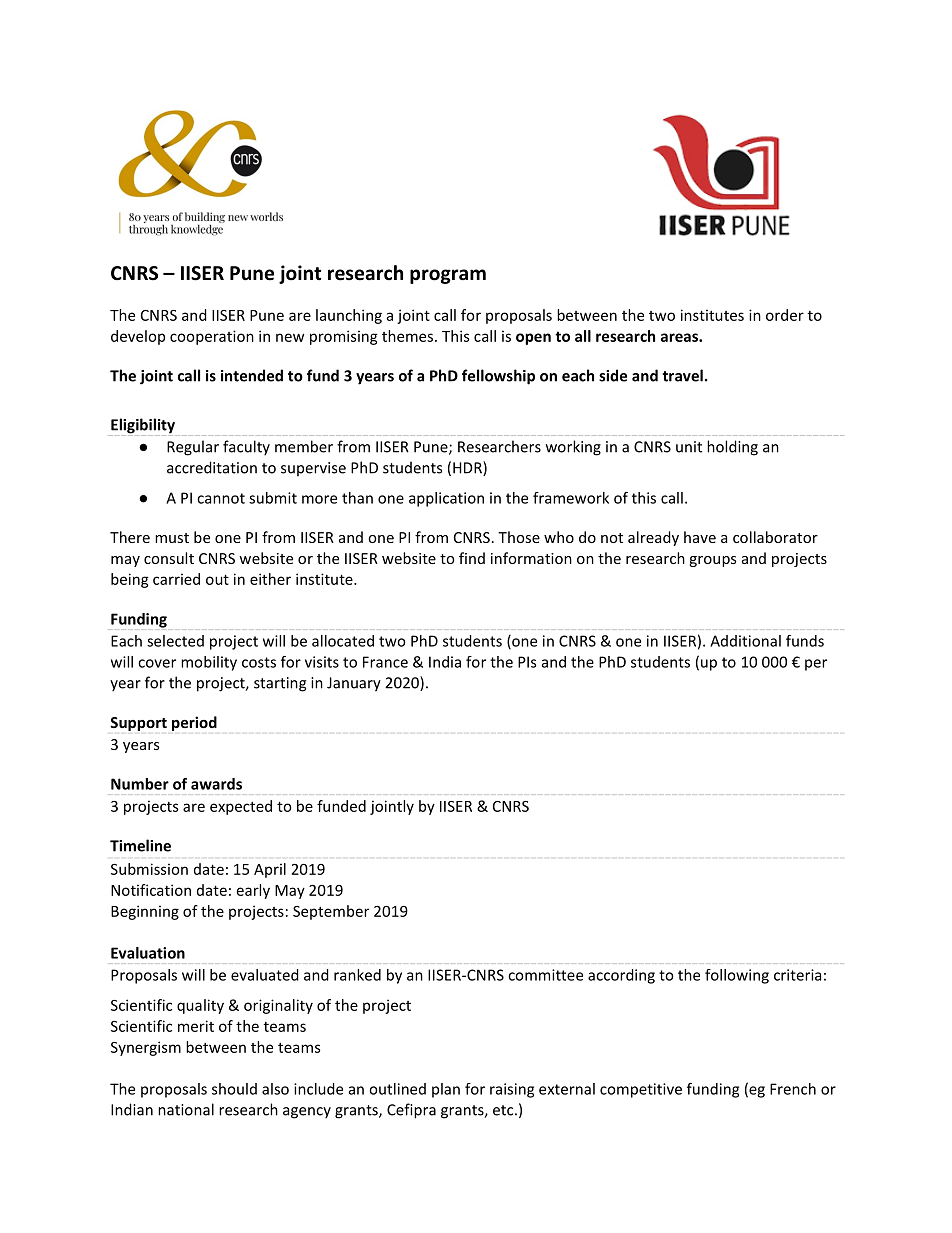 The image size is (952, 1233). What do you see at coordinates (194, 723) in the screenshot?
I see `period` at bounding box center [194, 723].
